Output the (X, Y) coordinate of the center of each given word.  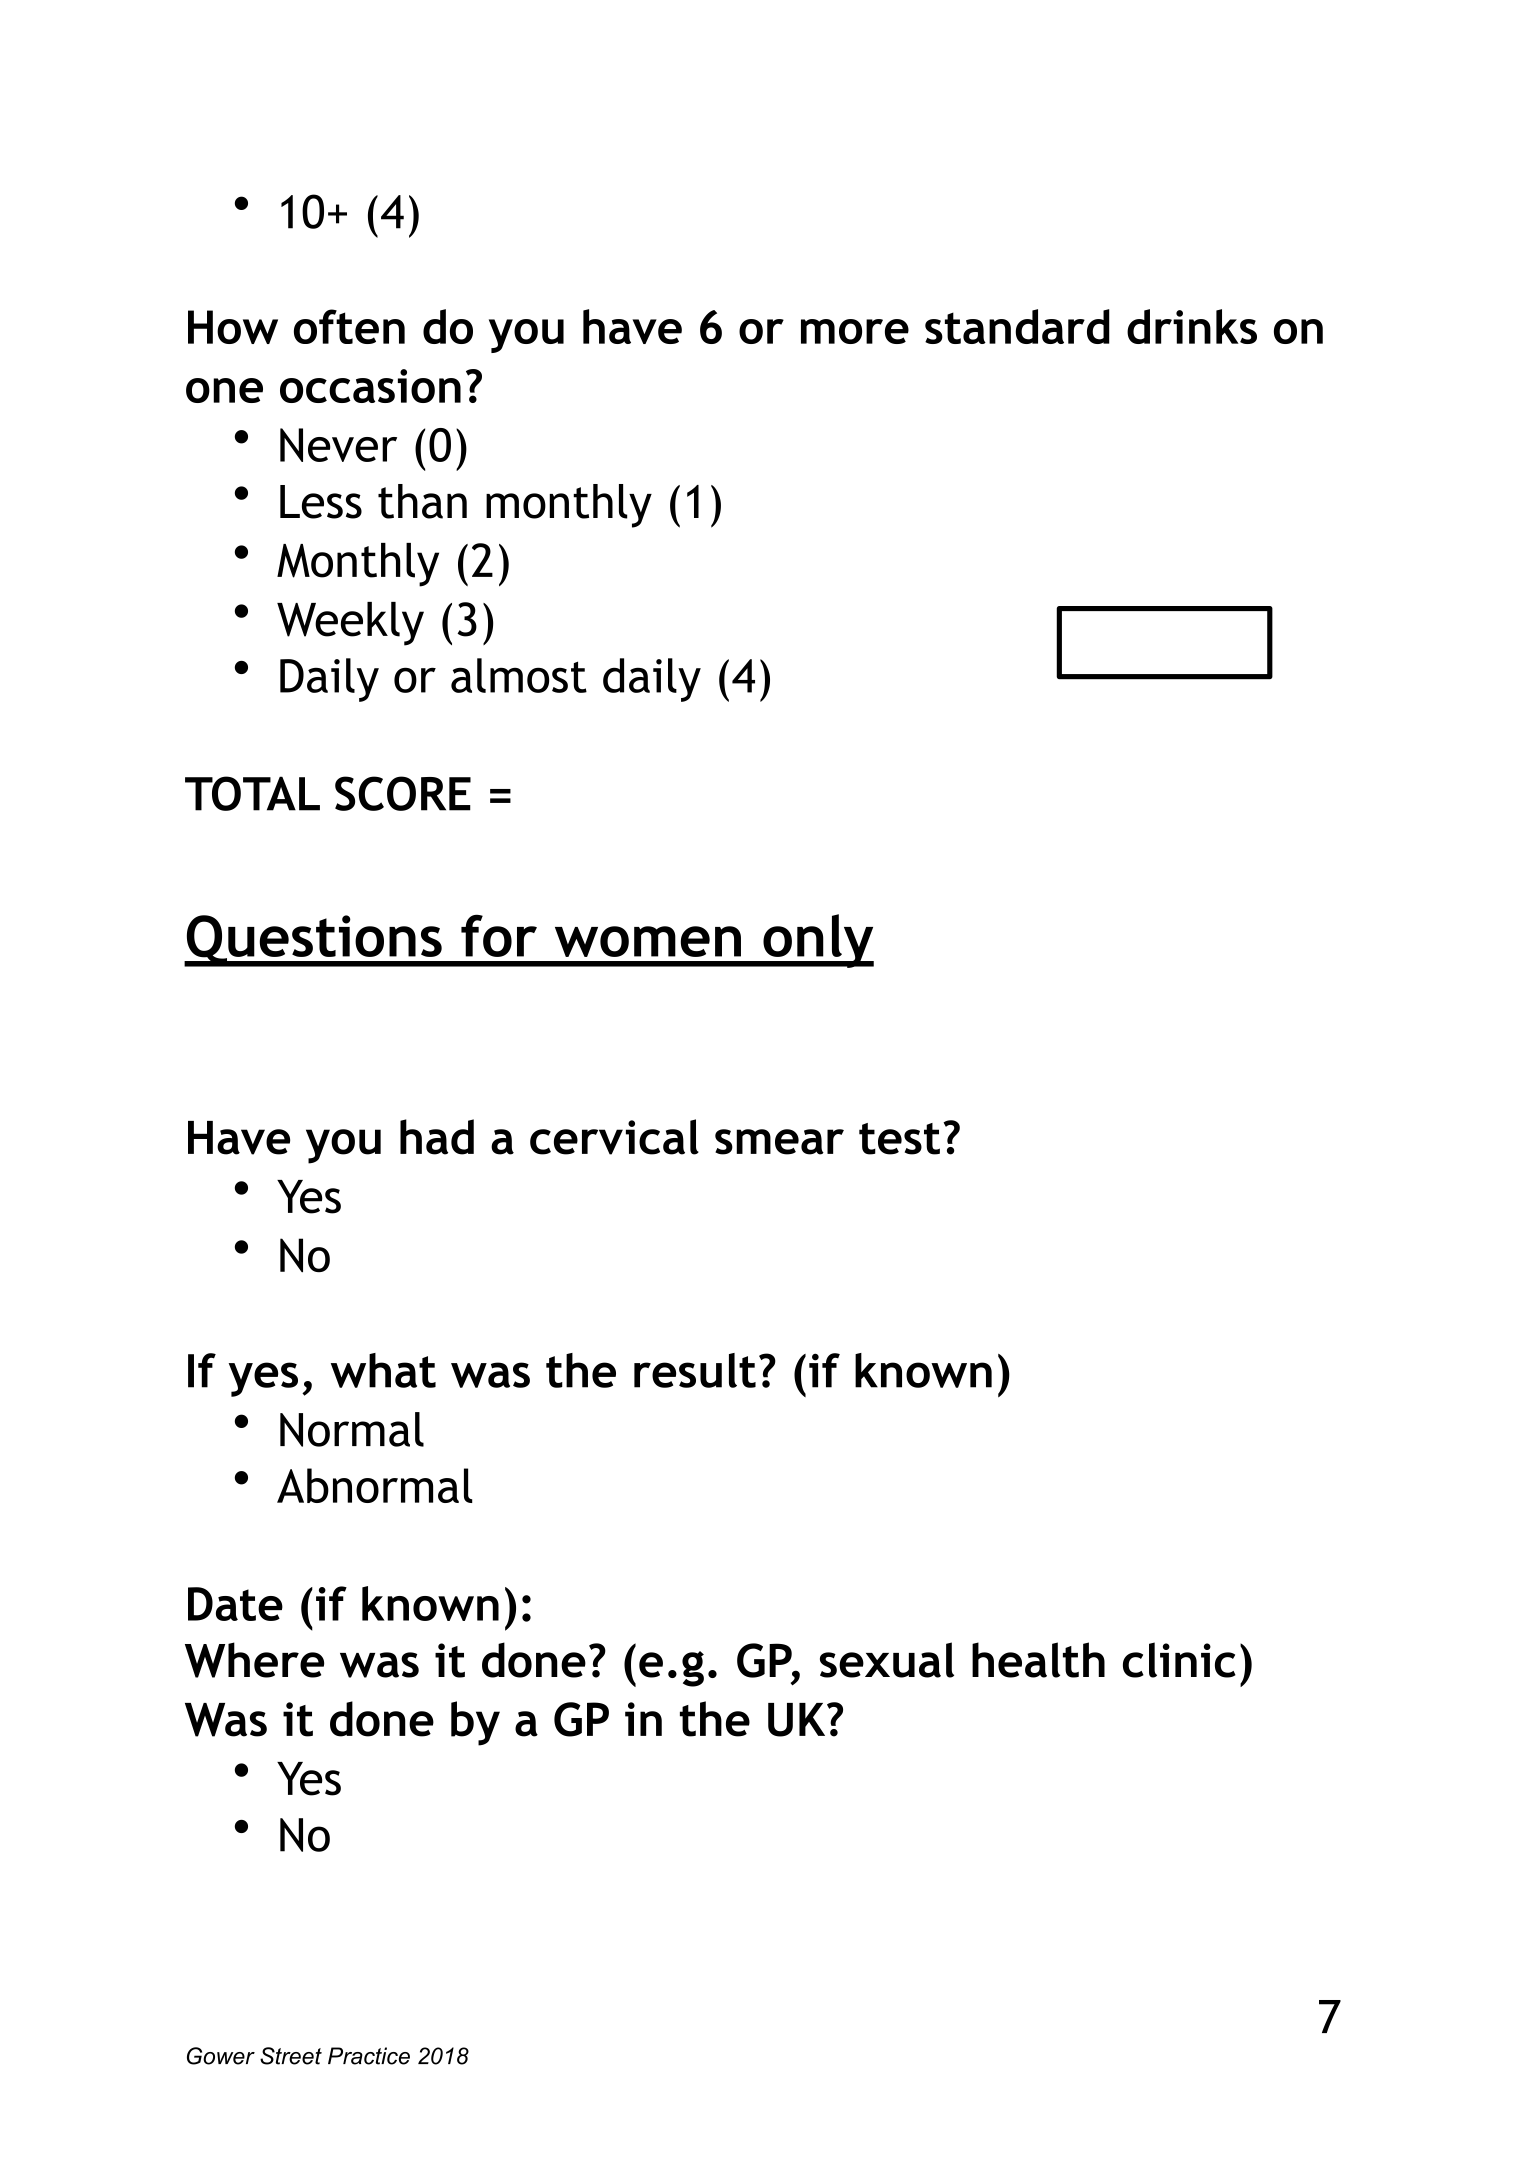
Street (291, 2056)
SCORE (403, 793)
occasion (370, 386)
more (855, 331)
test (899, 1139)
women (648, 941)
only (817, 941)
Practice (369, 2056)
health (1038, 1660)
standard (1017, 326)
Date (235, 1604)
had (437, 1137)
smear (779, 1142)
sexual (887, 1660)
